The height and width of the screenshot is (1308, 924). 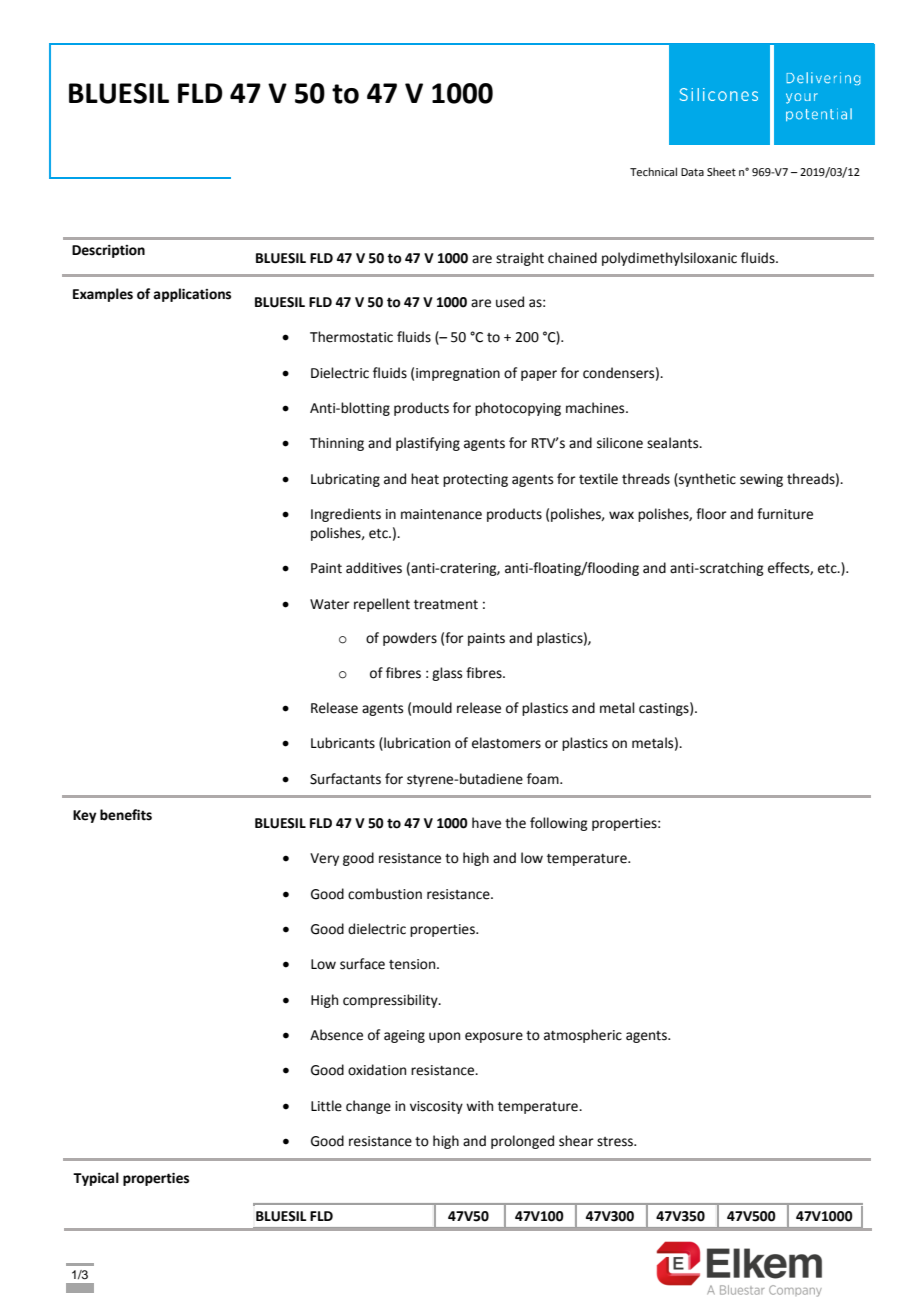 I want to click on Data, so click(x=692, y=172).
